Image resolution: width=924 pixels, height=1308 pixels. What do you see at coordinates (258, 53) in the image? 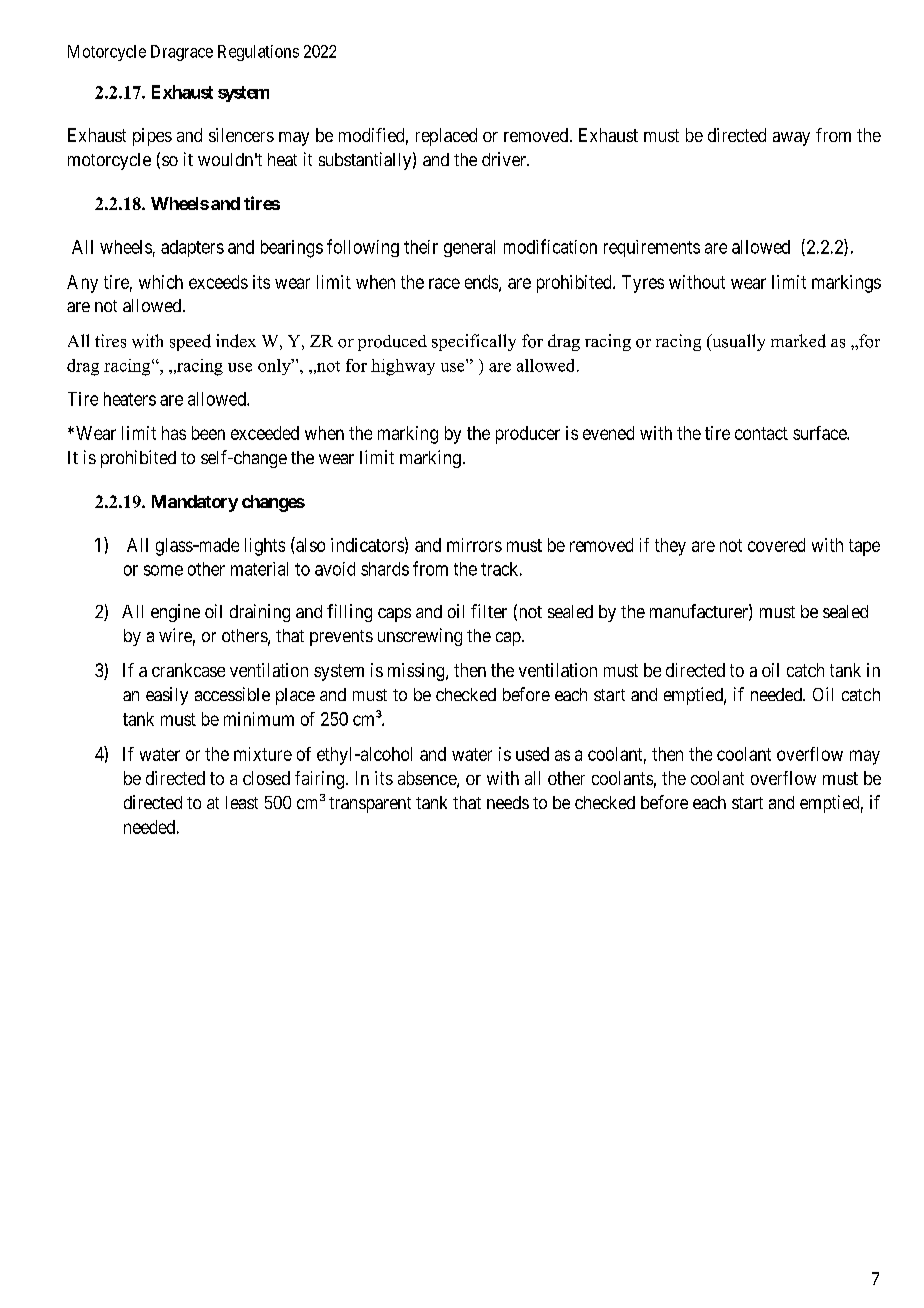
I see `Regulations` at bounding box center [258, 53].
